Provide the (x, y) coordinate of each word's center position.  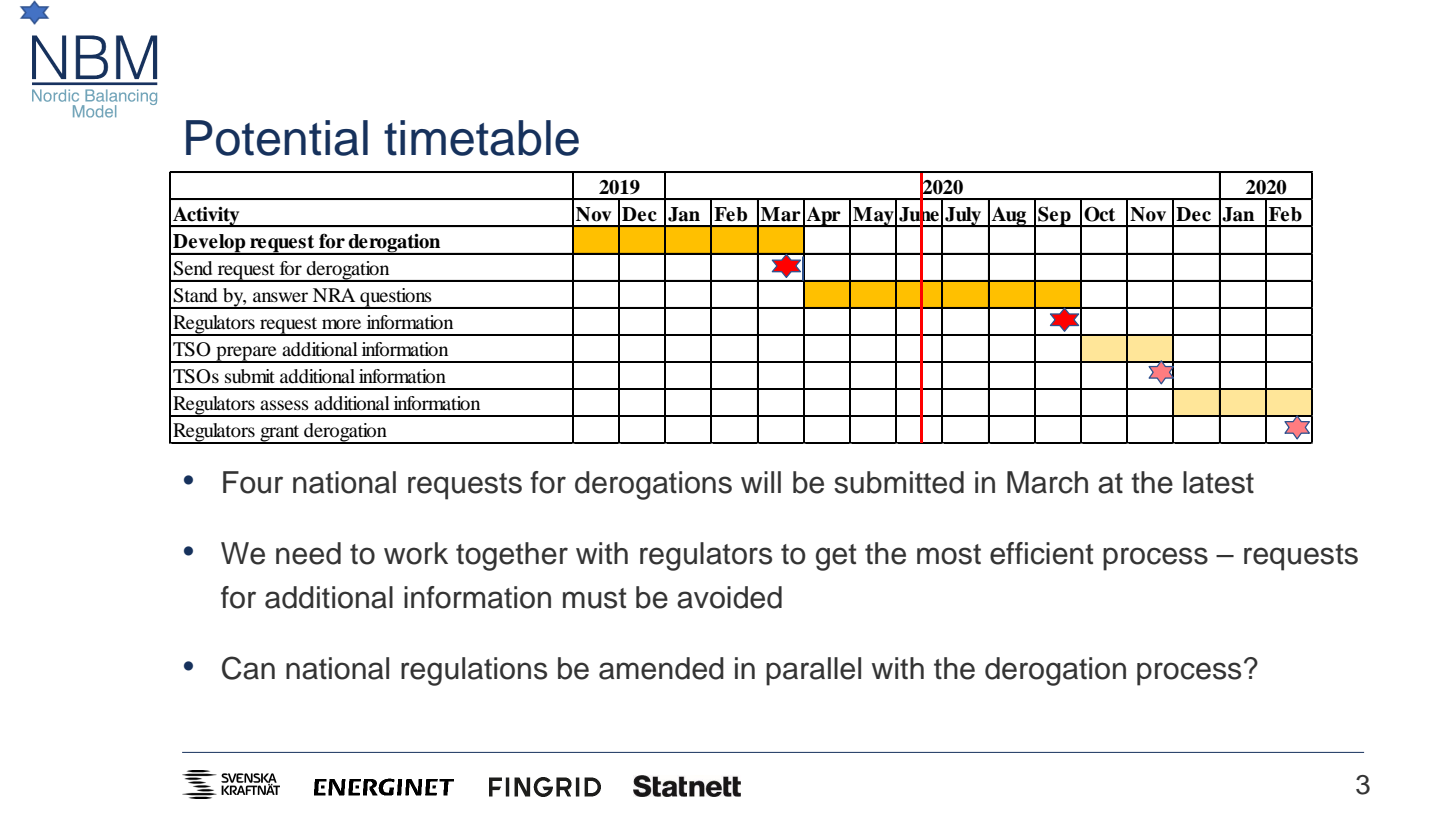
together (512, 556)
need (308, 553)
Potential (277, 138)
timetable (481, 138)
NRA (334, 295)
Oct (1099, 214)
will (761, 482)
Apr (824, 217)
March (1047, 482)
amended (661, 668)
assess (284, 405)
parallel (813, 671)
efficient (1042, 553)
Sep (1054, 216)
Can (248, 668)
